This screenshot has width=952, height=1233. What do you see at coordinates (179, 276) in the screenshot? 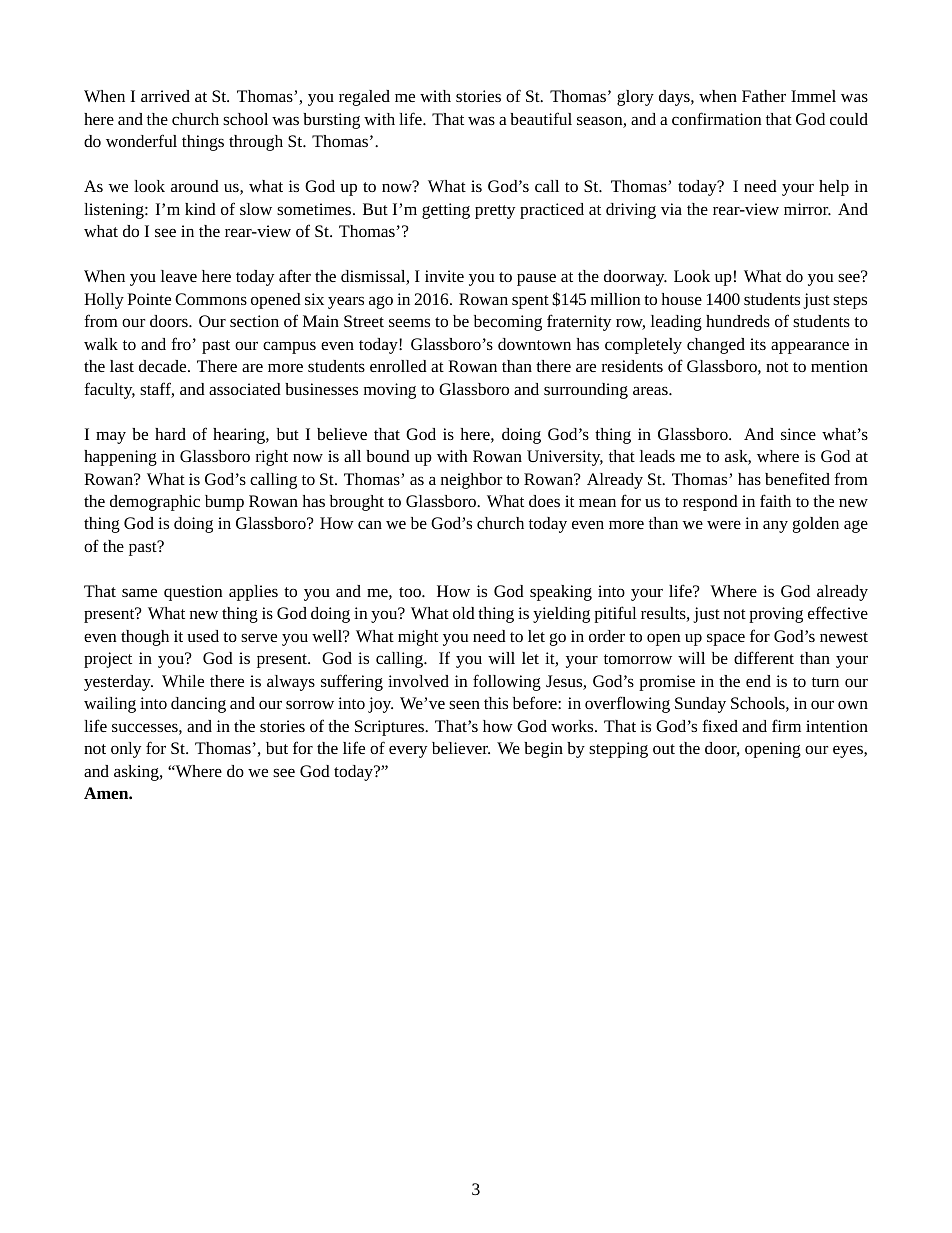
I see `leave` at bounding box center [179, 276].
